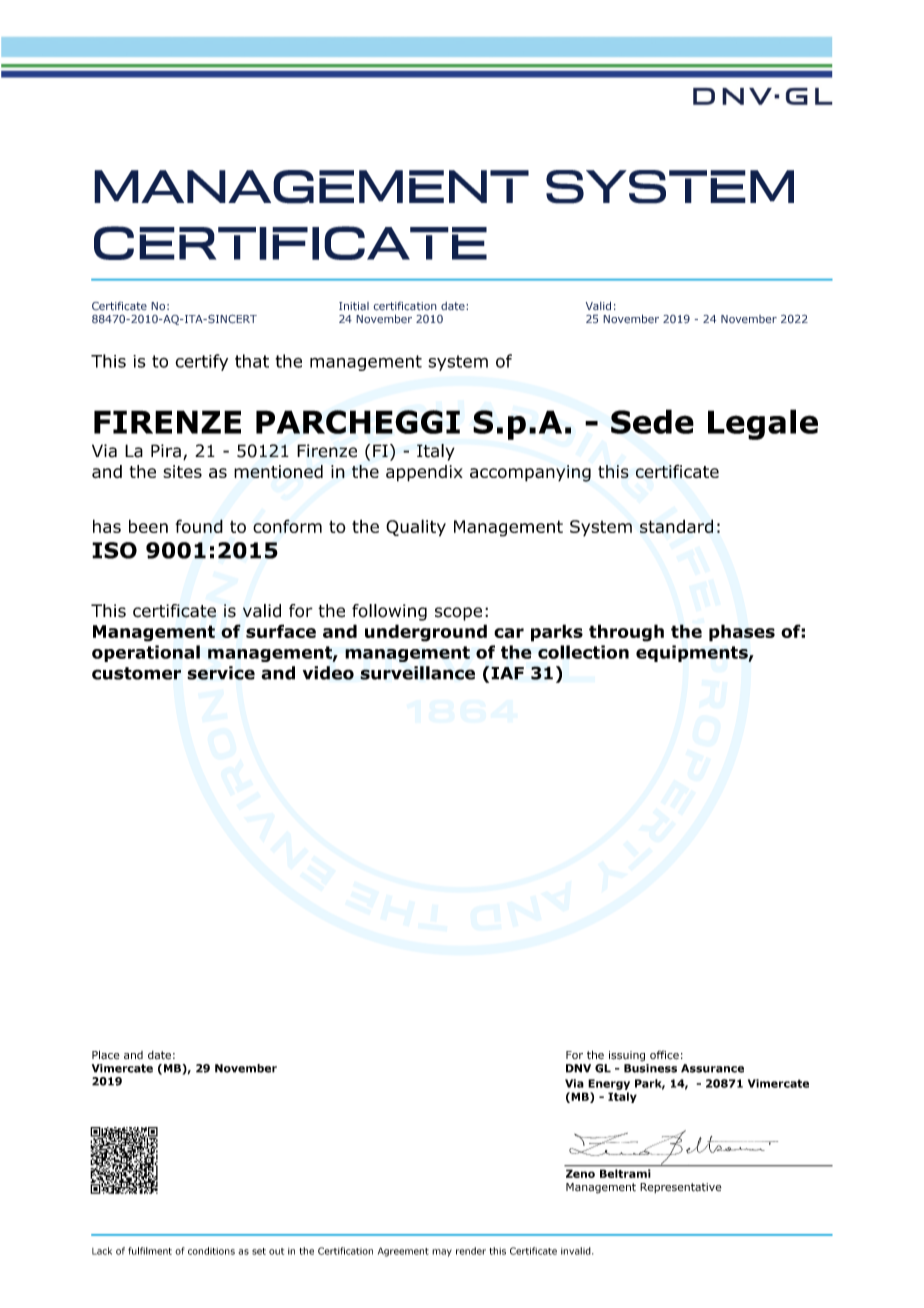 Image resolution: width=924 pixels, height=1308 pixels. What do you see at coordinates (681, 1188) in the document?
I see `Representative` at bounding box center [681, 1188].
